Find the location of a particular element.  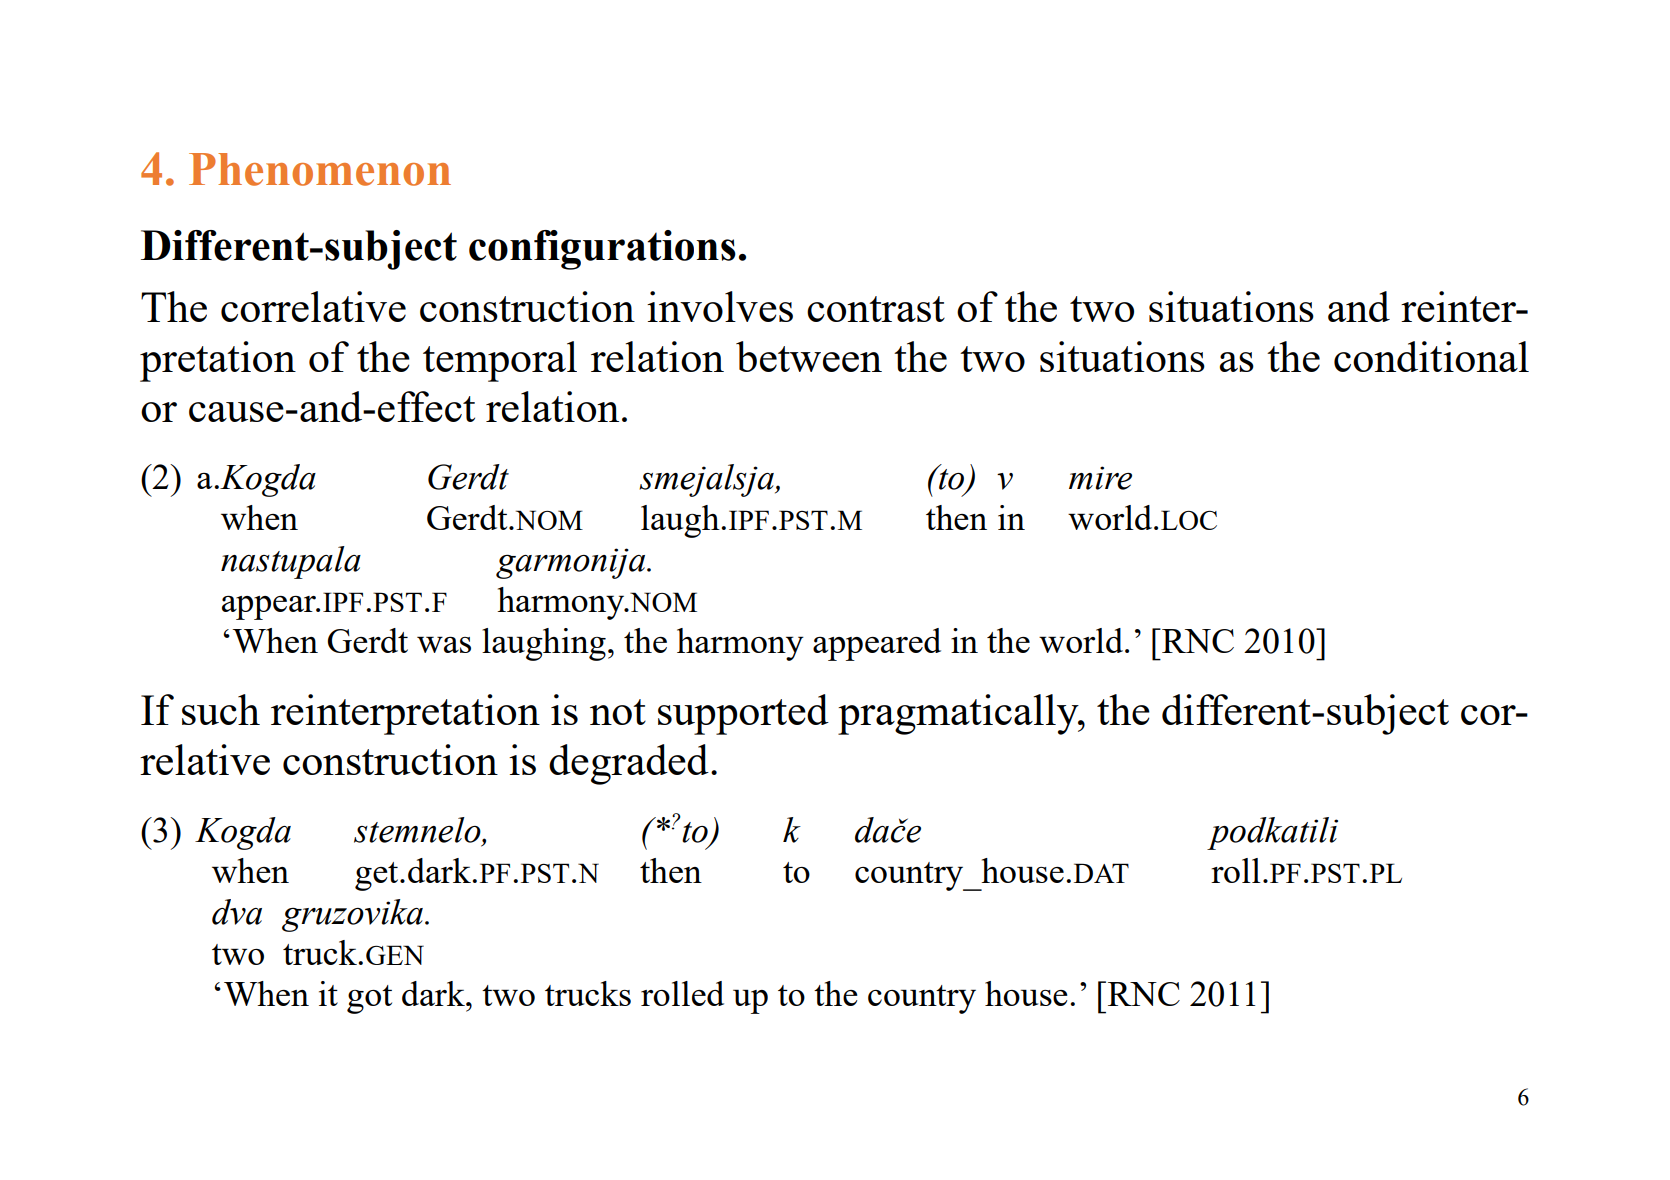

temporal is located at coordinates (500, 361).
